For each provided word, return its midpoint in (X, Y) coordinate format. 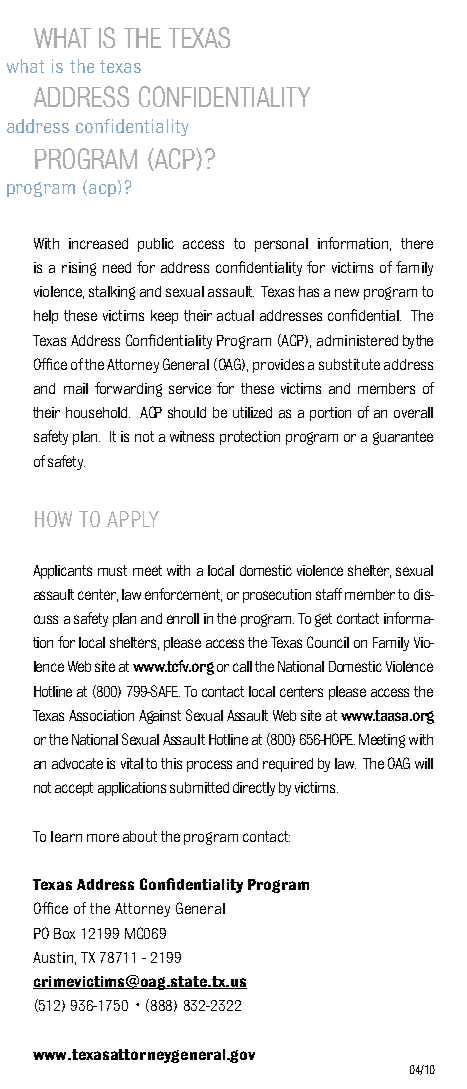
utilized (252, 412)
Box (64, 933)
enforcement (183, 595)
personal (281, 245)
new (347, 292)
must (112, 570)
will (424, 763)
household (98, 412)
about (140, 836)
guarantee (403, 438)
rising (79, 269)
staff (329, 594)
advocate (77, 763)
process (209, 766)
